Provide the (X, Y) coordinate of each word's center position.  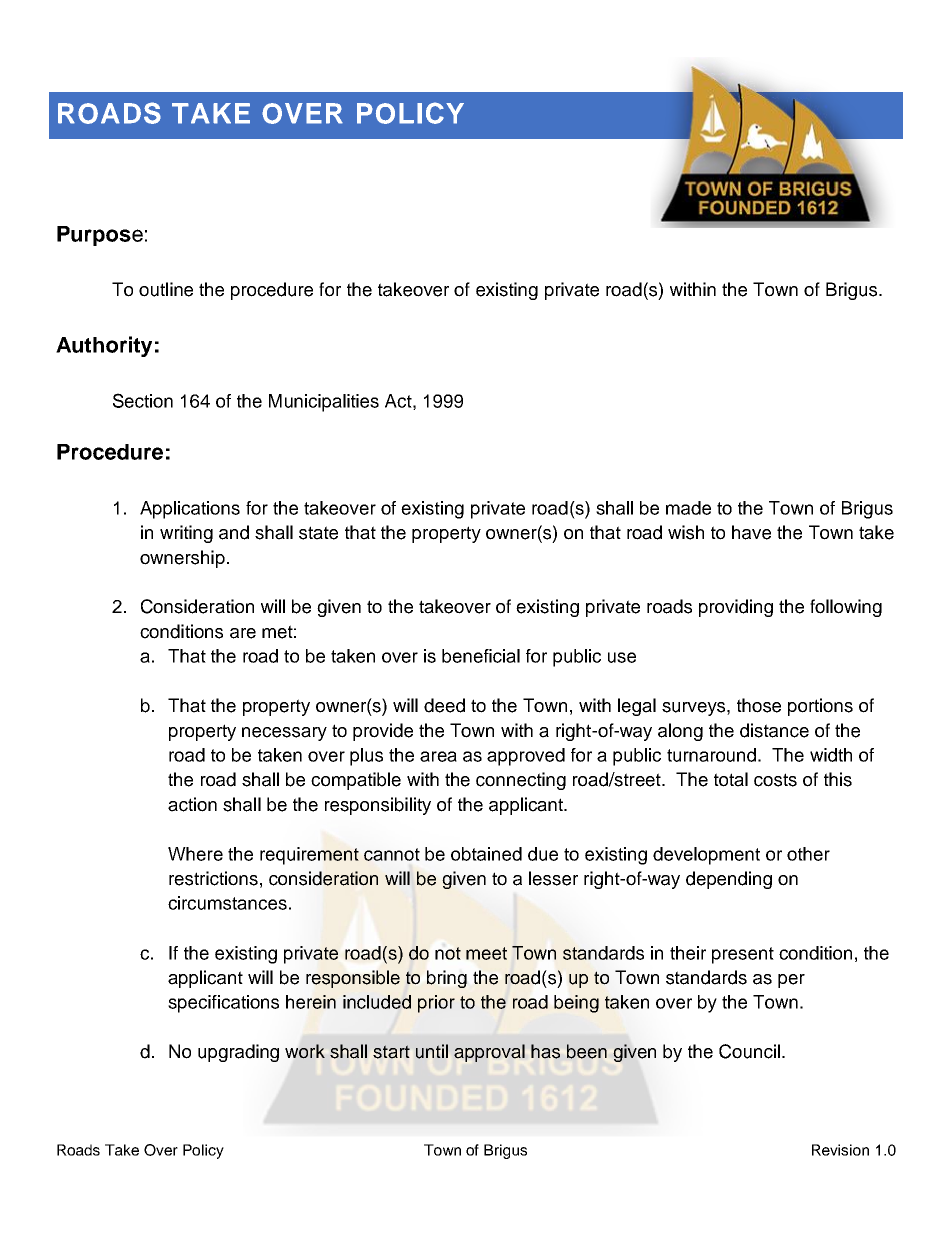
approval (489, 1053)
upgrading (238, 1053)
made (688, 508)
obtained (486, 854)
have (751, 532)
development (706, 856)
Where (195, 854)
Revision (840, 1150)
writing (186, 534)
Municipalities (324, 403)
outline (166, 289)
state (318, 533)
